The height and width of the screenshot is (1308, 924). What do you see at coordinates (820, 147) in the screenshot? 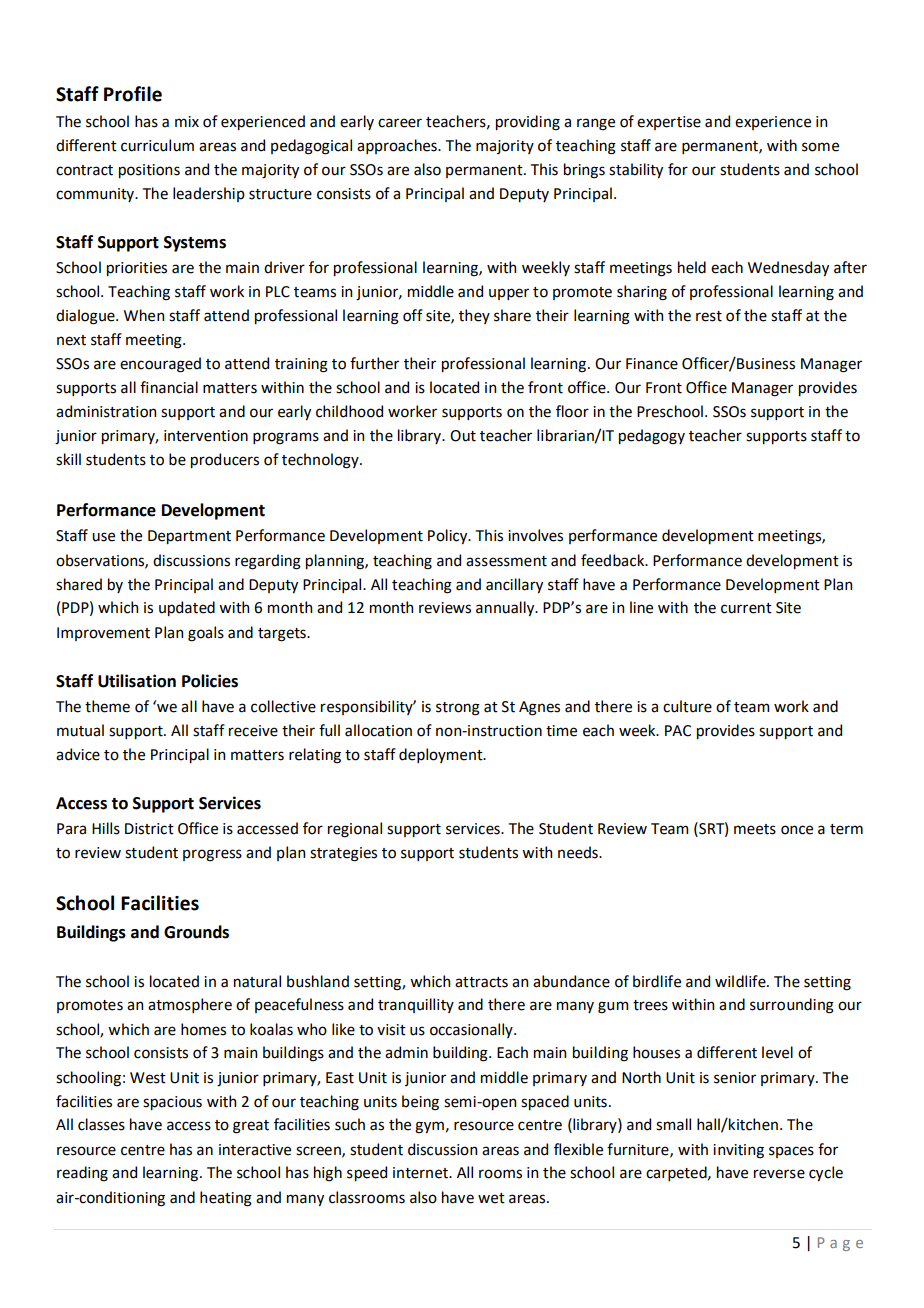
I see `some` at bounding box center [820, 147].
